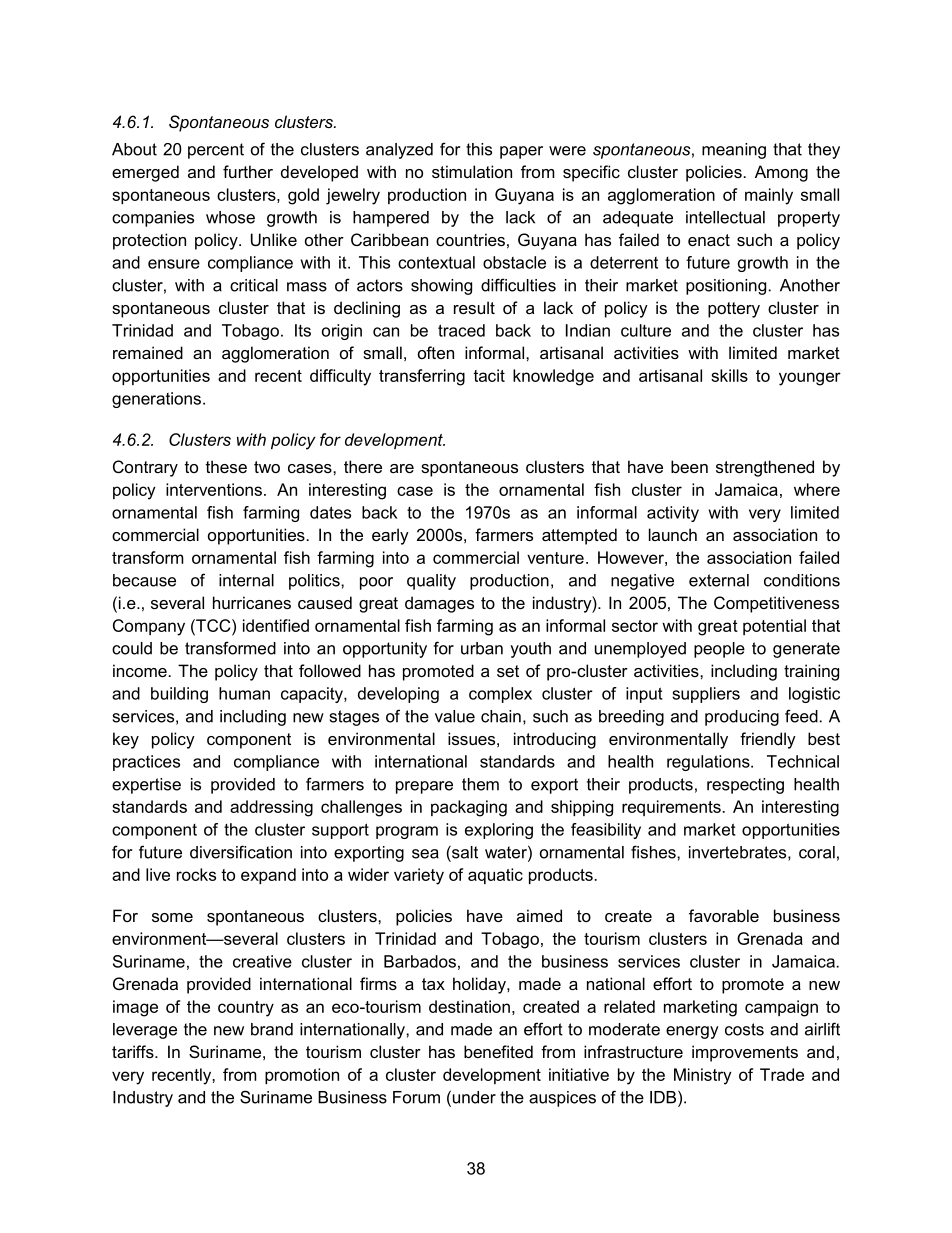 This screenshot has width=952, height=1233. What do you see at coordinates (214, 489) in the screenshot?
I see `interventions` at bounding box center [214, 489].
